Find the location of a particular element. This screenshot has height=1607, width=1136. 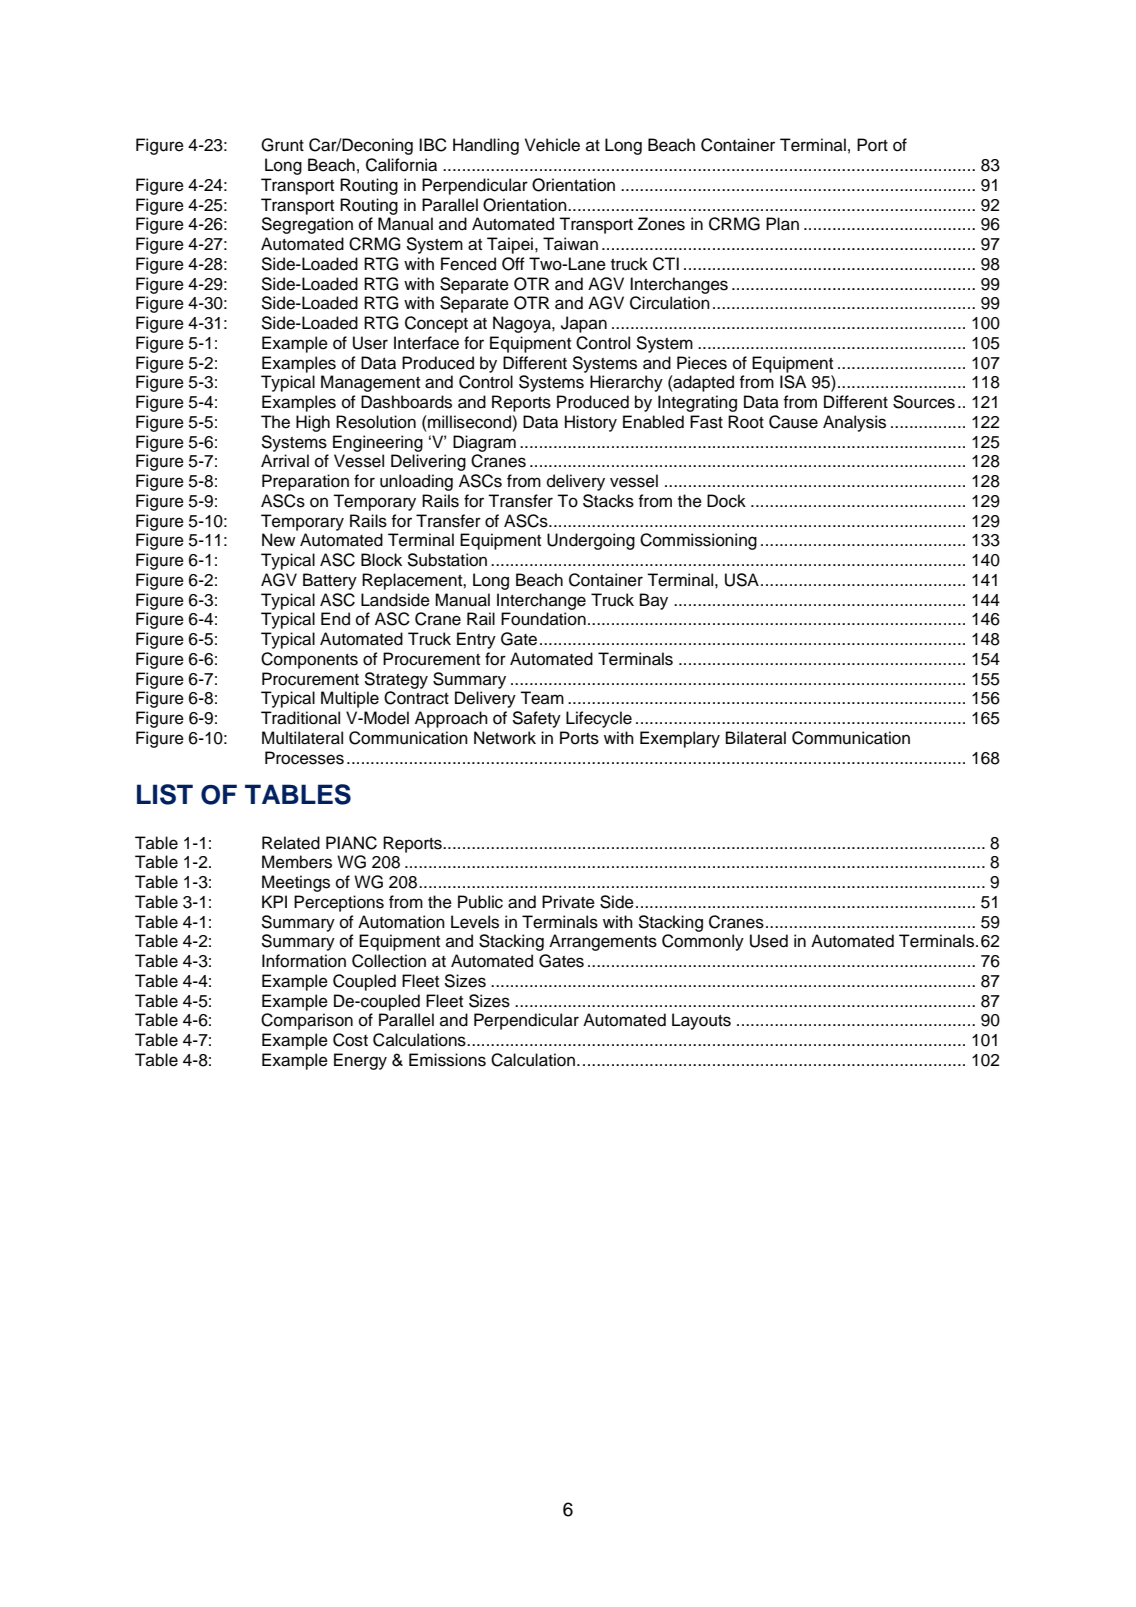

Network is located at coordinates (505, 738).
